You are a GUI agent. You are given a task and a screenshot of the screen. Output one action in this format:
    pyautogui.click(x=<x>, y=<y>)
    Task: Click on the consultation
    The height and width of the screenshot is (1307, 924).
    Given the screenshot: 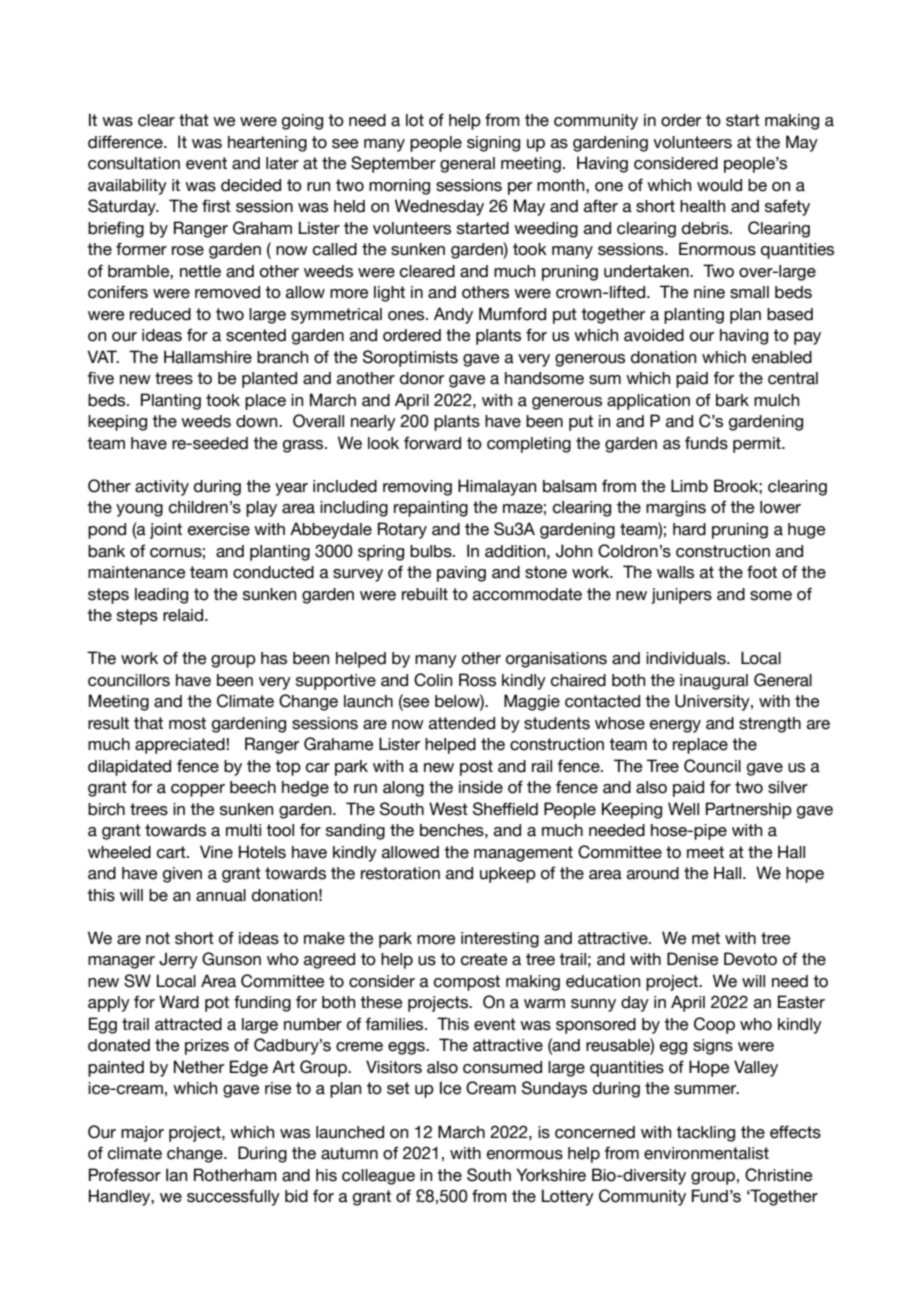 What is the action you would take?
    pyautogui.click(x=134, y=163)
